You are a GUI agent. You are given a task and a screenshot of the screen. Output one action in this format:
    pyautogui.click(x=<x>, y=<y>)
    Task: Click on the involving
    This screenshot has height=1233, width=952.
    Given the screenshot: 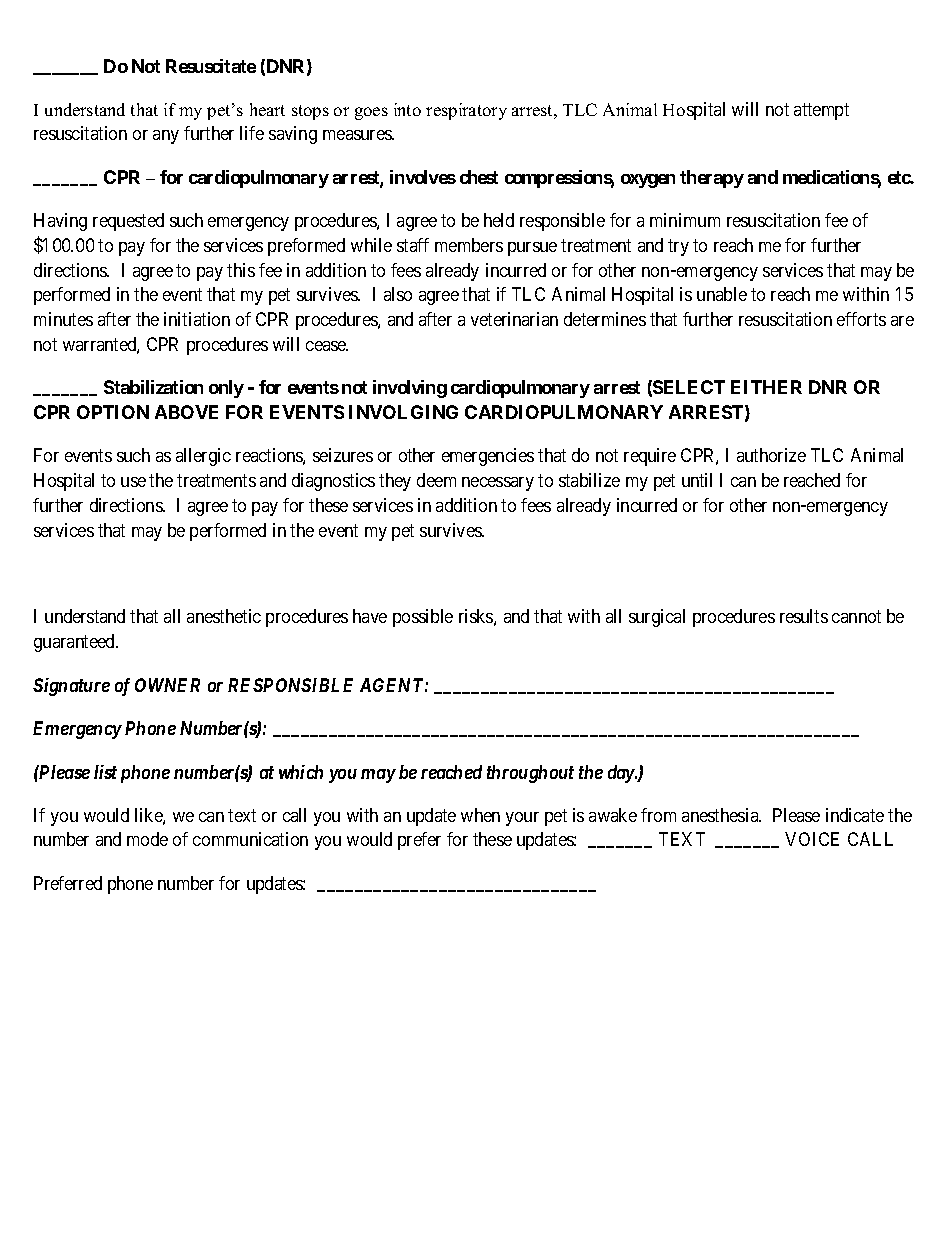 What is the action you would take?
    pyautogui.click(x=410, y=389)
